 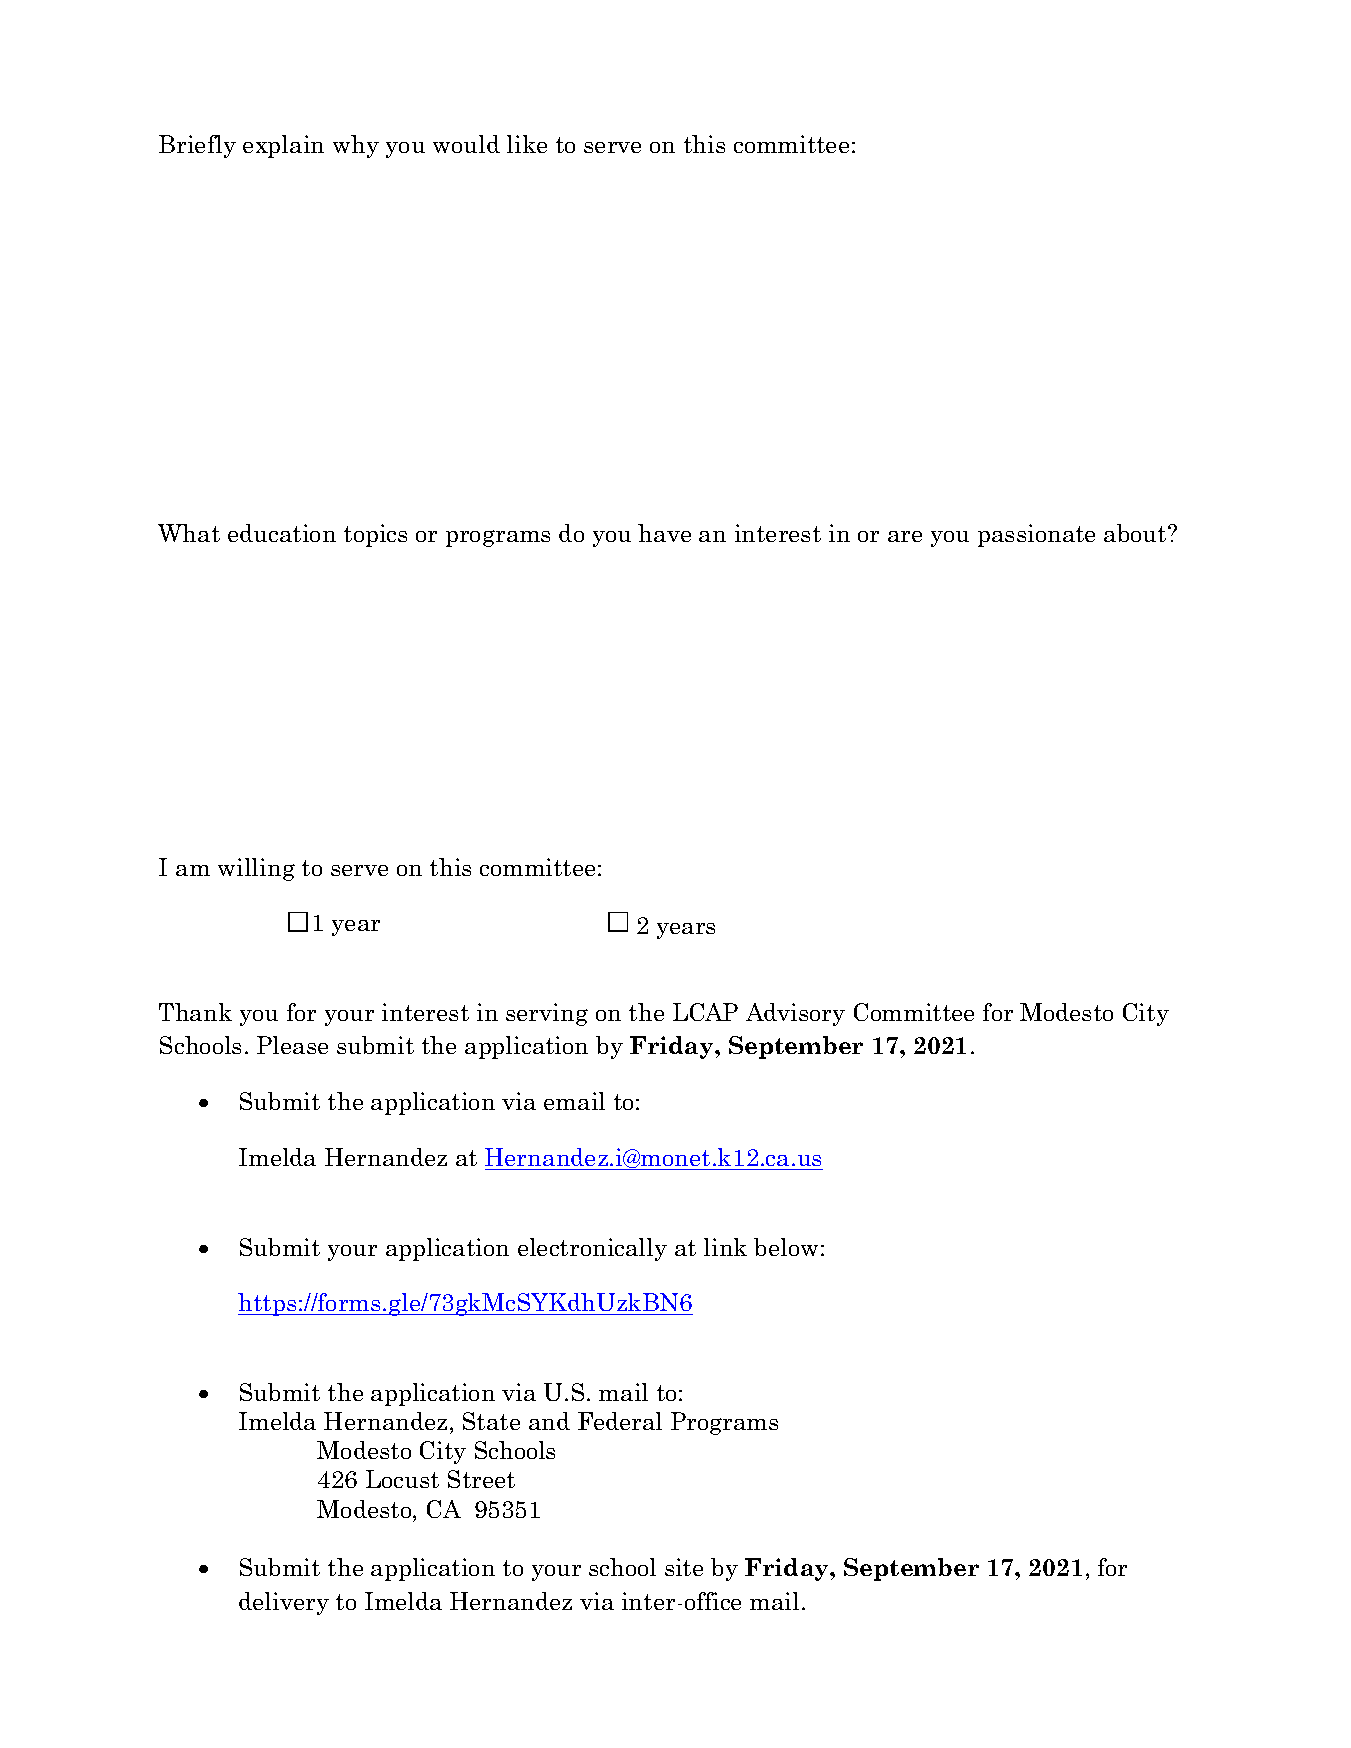 What do you see at coordinates (284, 1603) in the screenshot?
I see `delivery` at bounding box center [284, 1603].
